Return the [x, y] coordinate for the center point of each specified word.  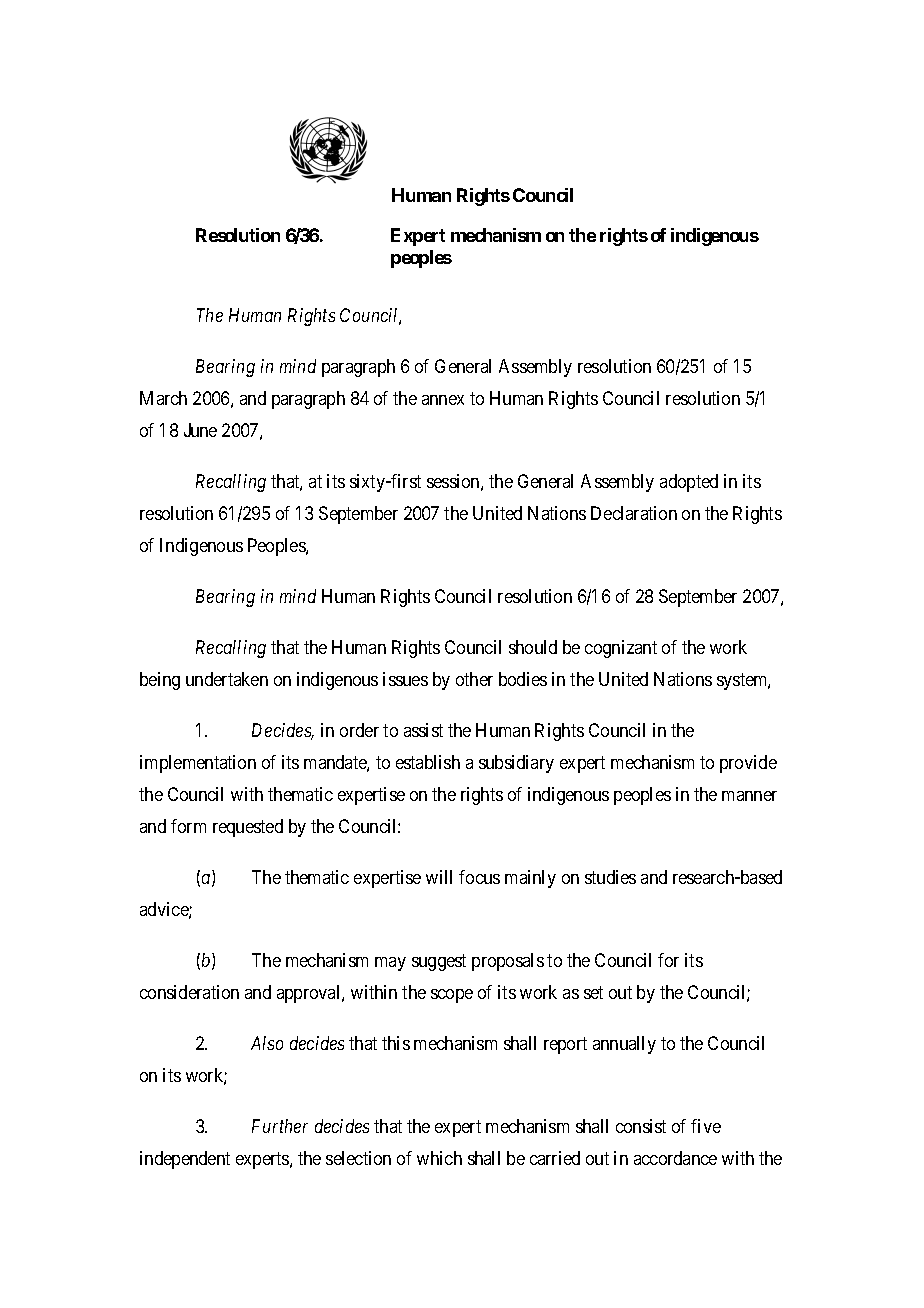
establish [428, 762]
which [439, 1158]
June [200, 430]
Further [280, 1126]
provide [748, 764]
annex [443, 400]
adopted [689, 483]
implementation [198, 764]
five [706, 1126]
